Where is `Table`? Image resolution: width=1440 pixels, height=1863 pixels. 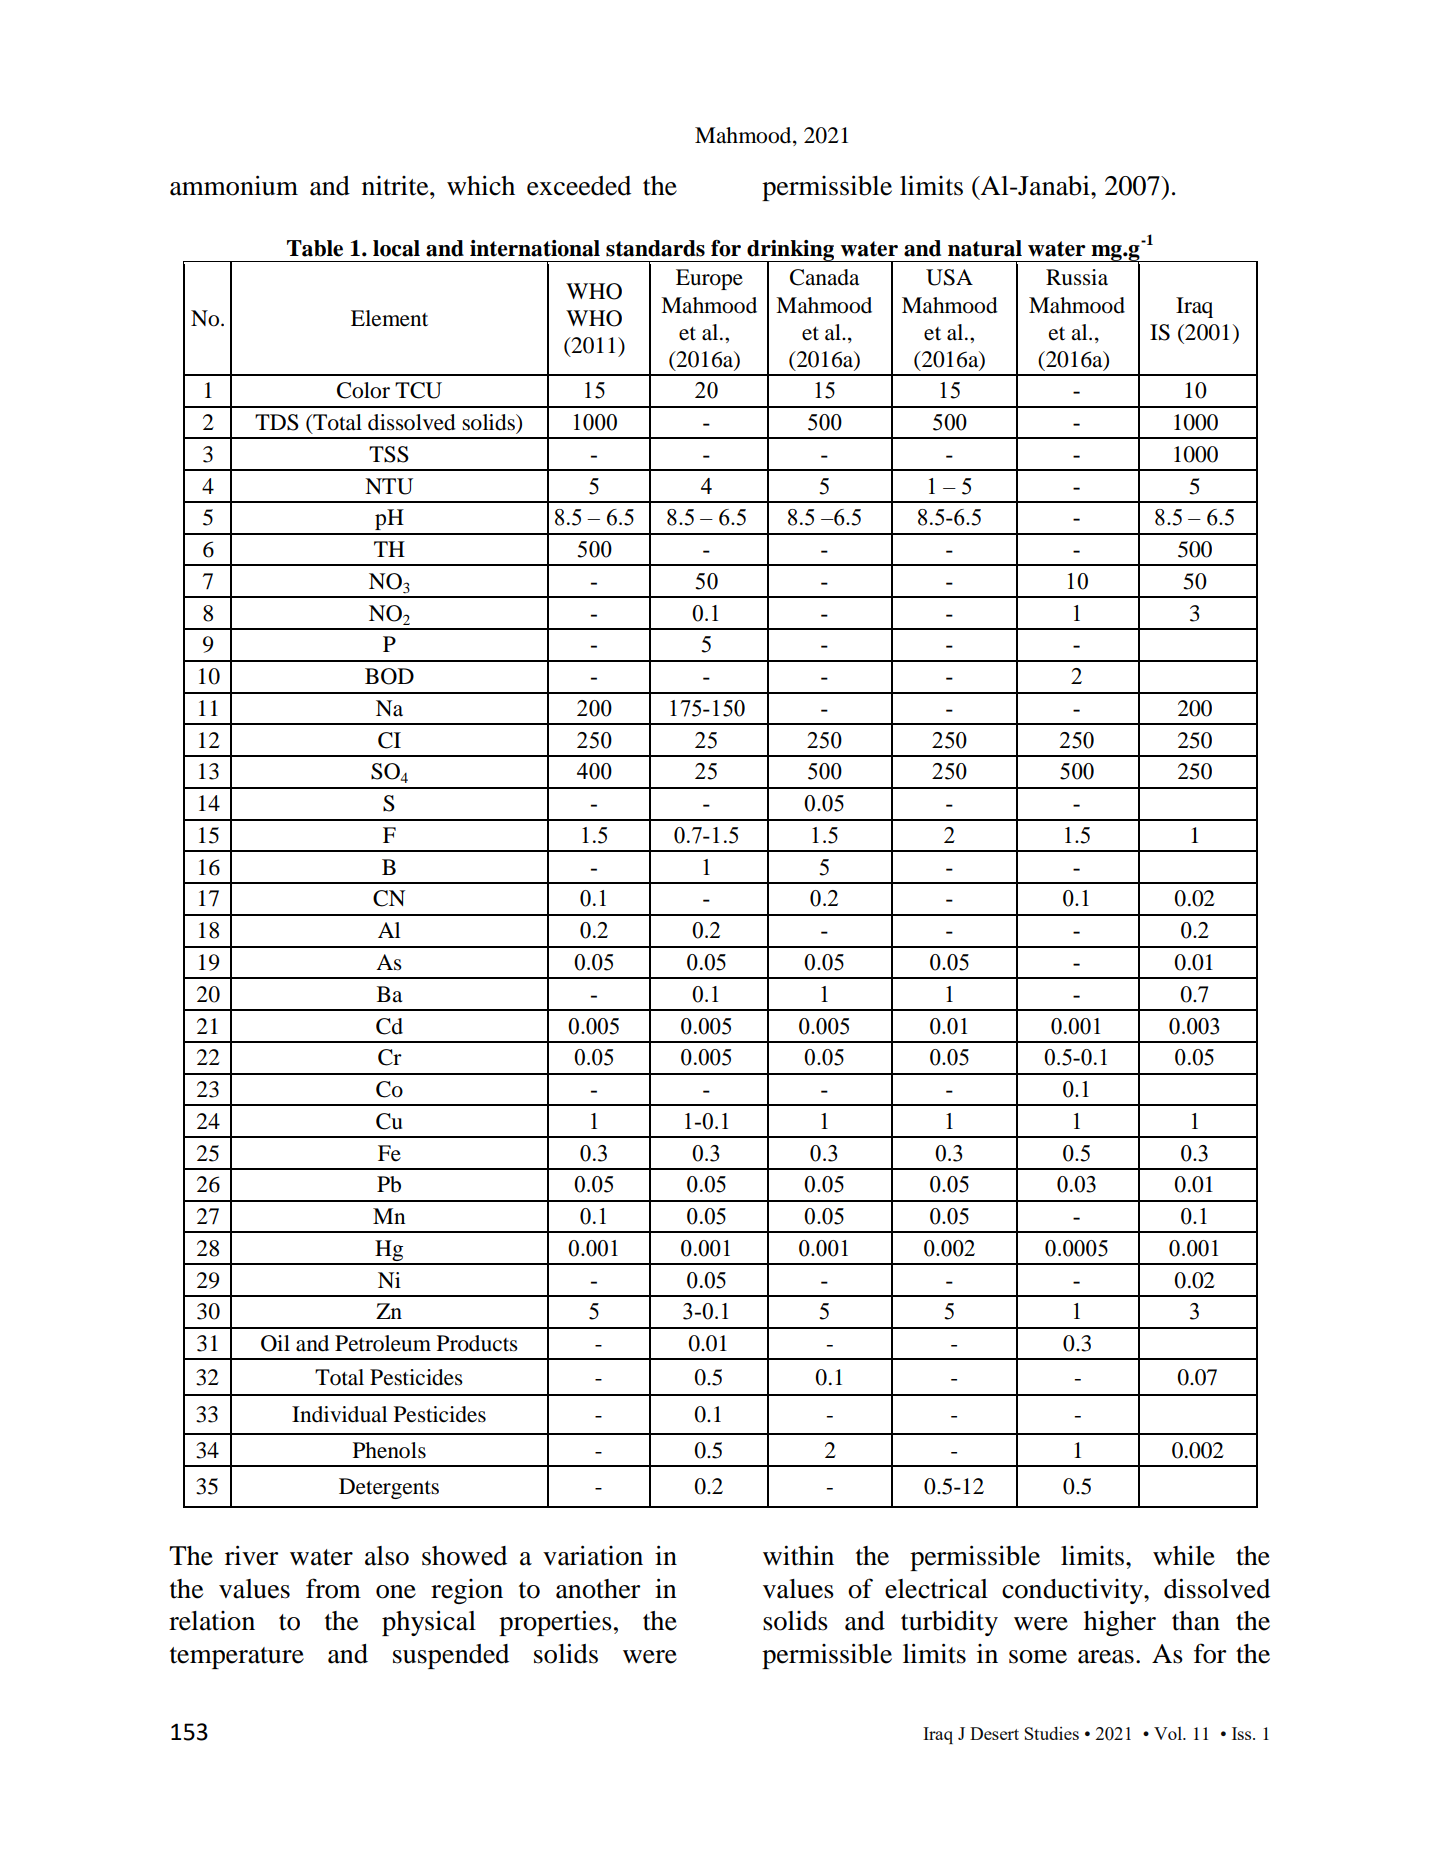 Table is located at coordinates (315, 248).
